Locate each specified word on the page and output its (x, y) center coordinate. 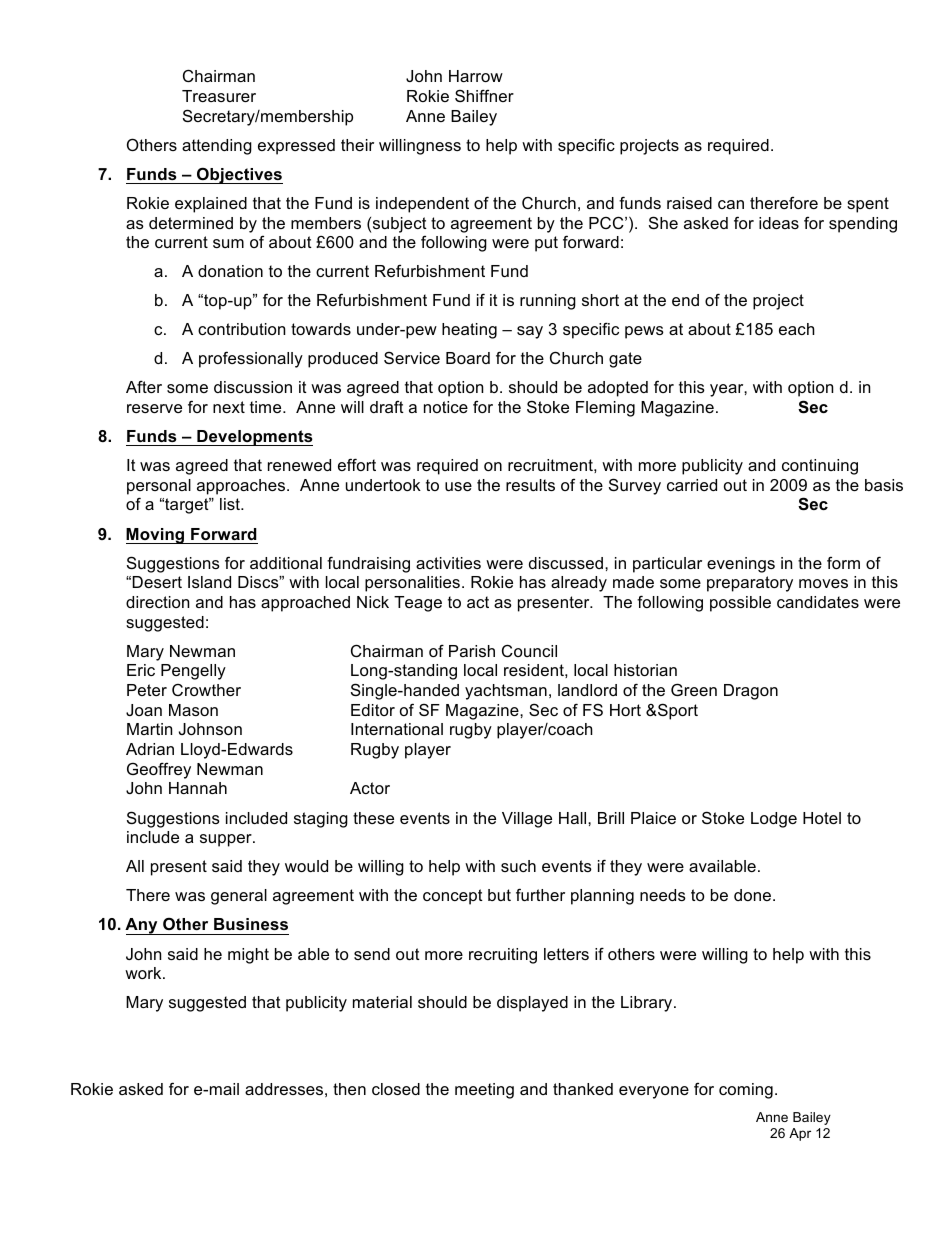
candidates (818, 602)
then (349, 1089)
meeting (484, 1091)
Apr (800, 1134)
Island (209, 582)
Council (529, 650)
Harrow (476, 76)
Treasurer (219, 96)
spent (868, 205)
